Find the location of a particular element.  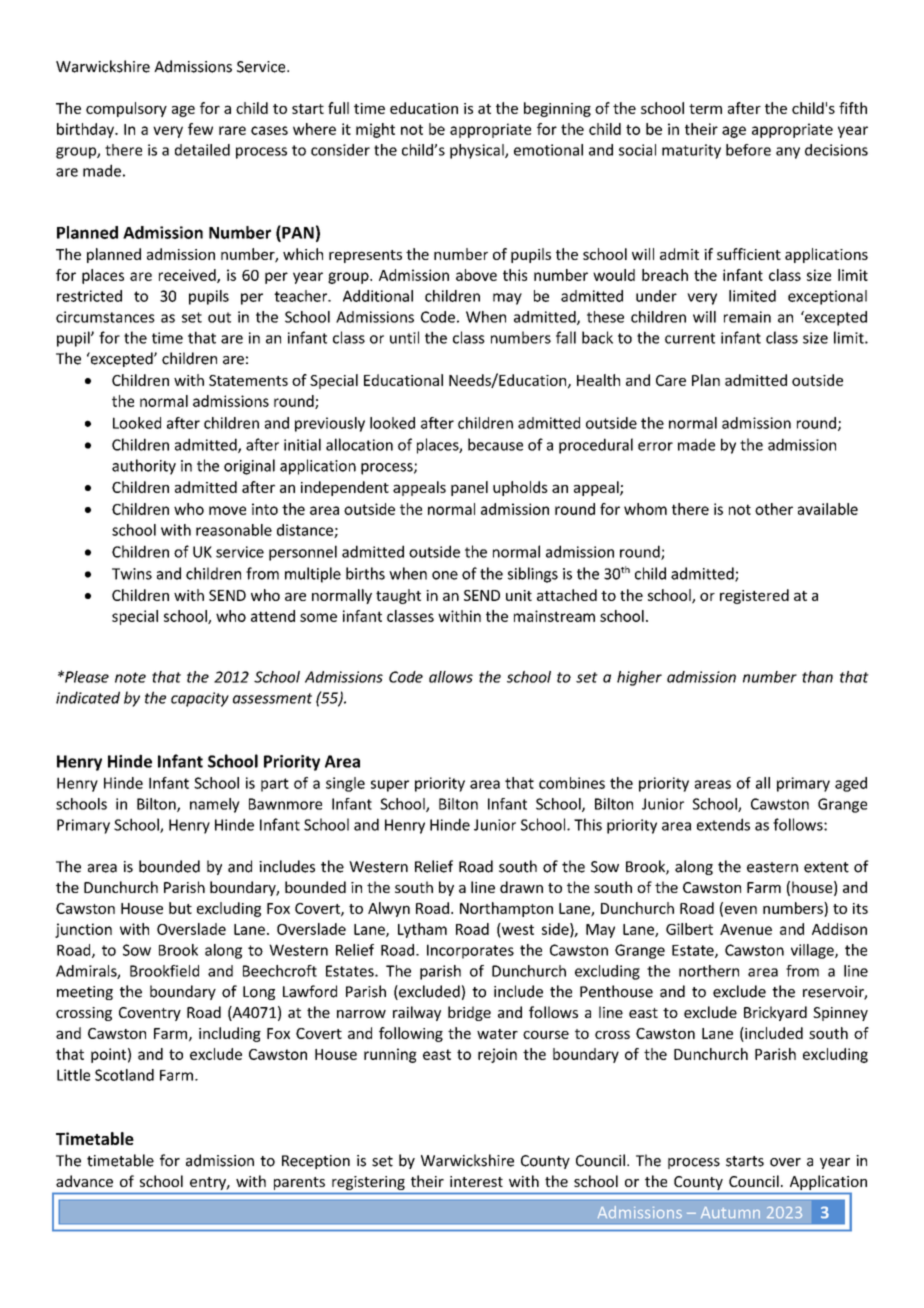

allows is located at coordinates (451, 677).
